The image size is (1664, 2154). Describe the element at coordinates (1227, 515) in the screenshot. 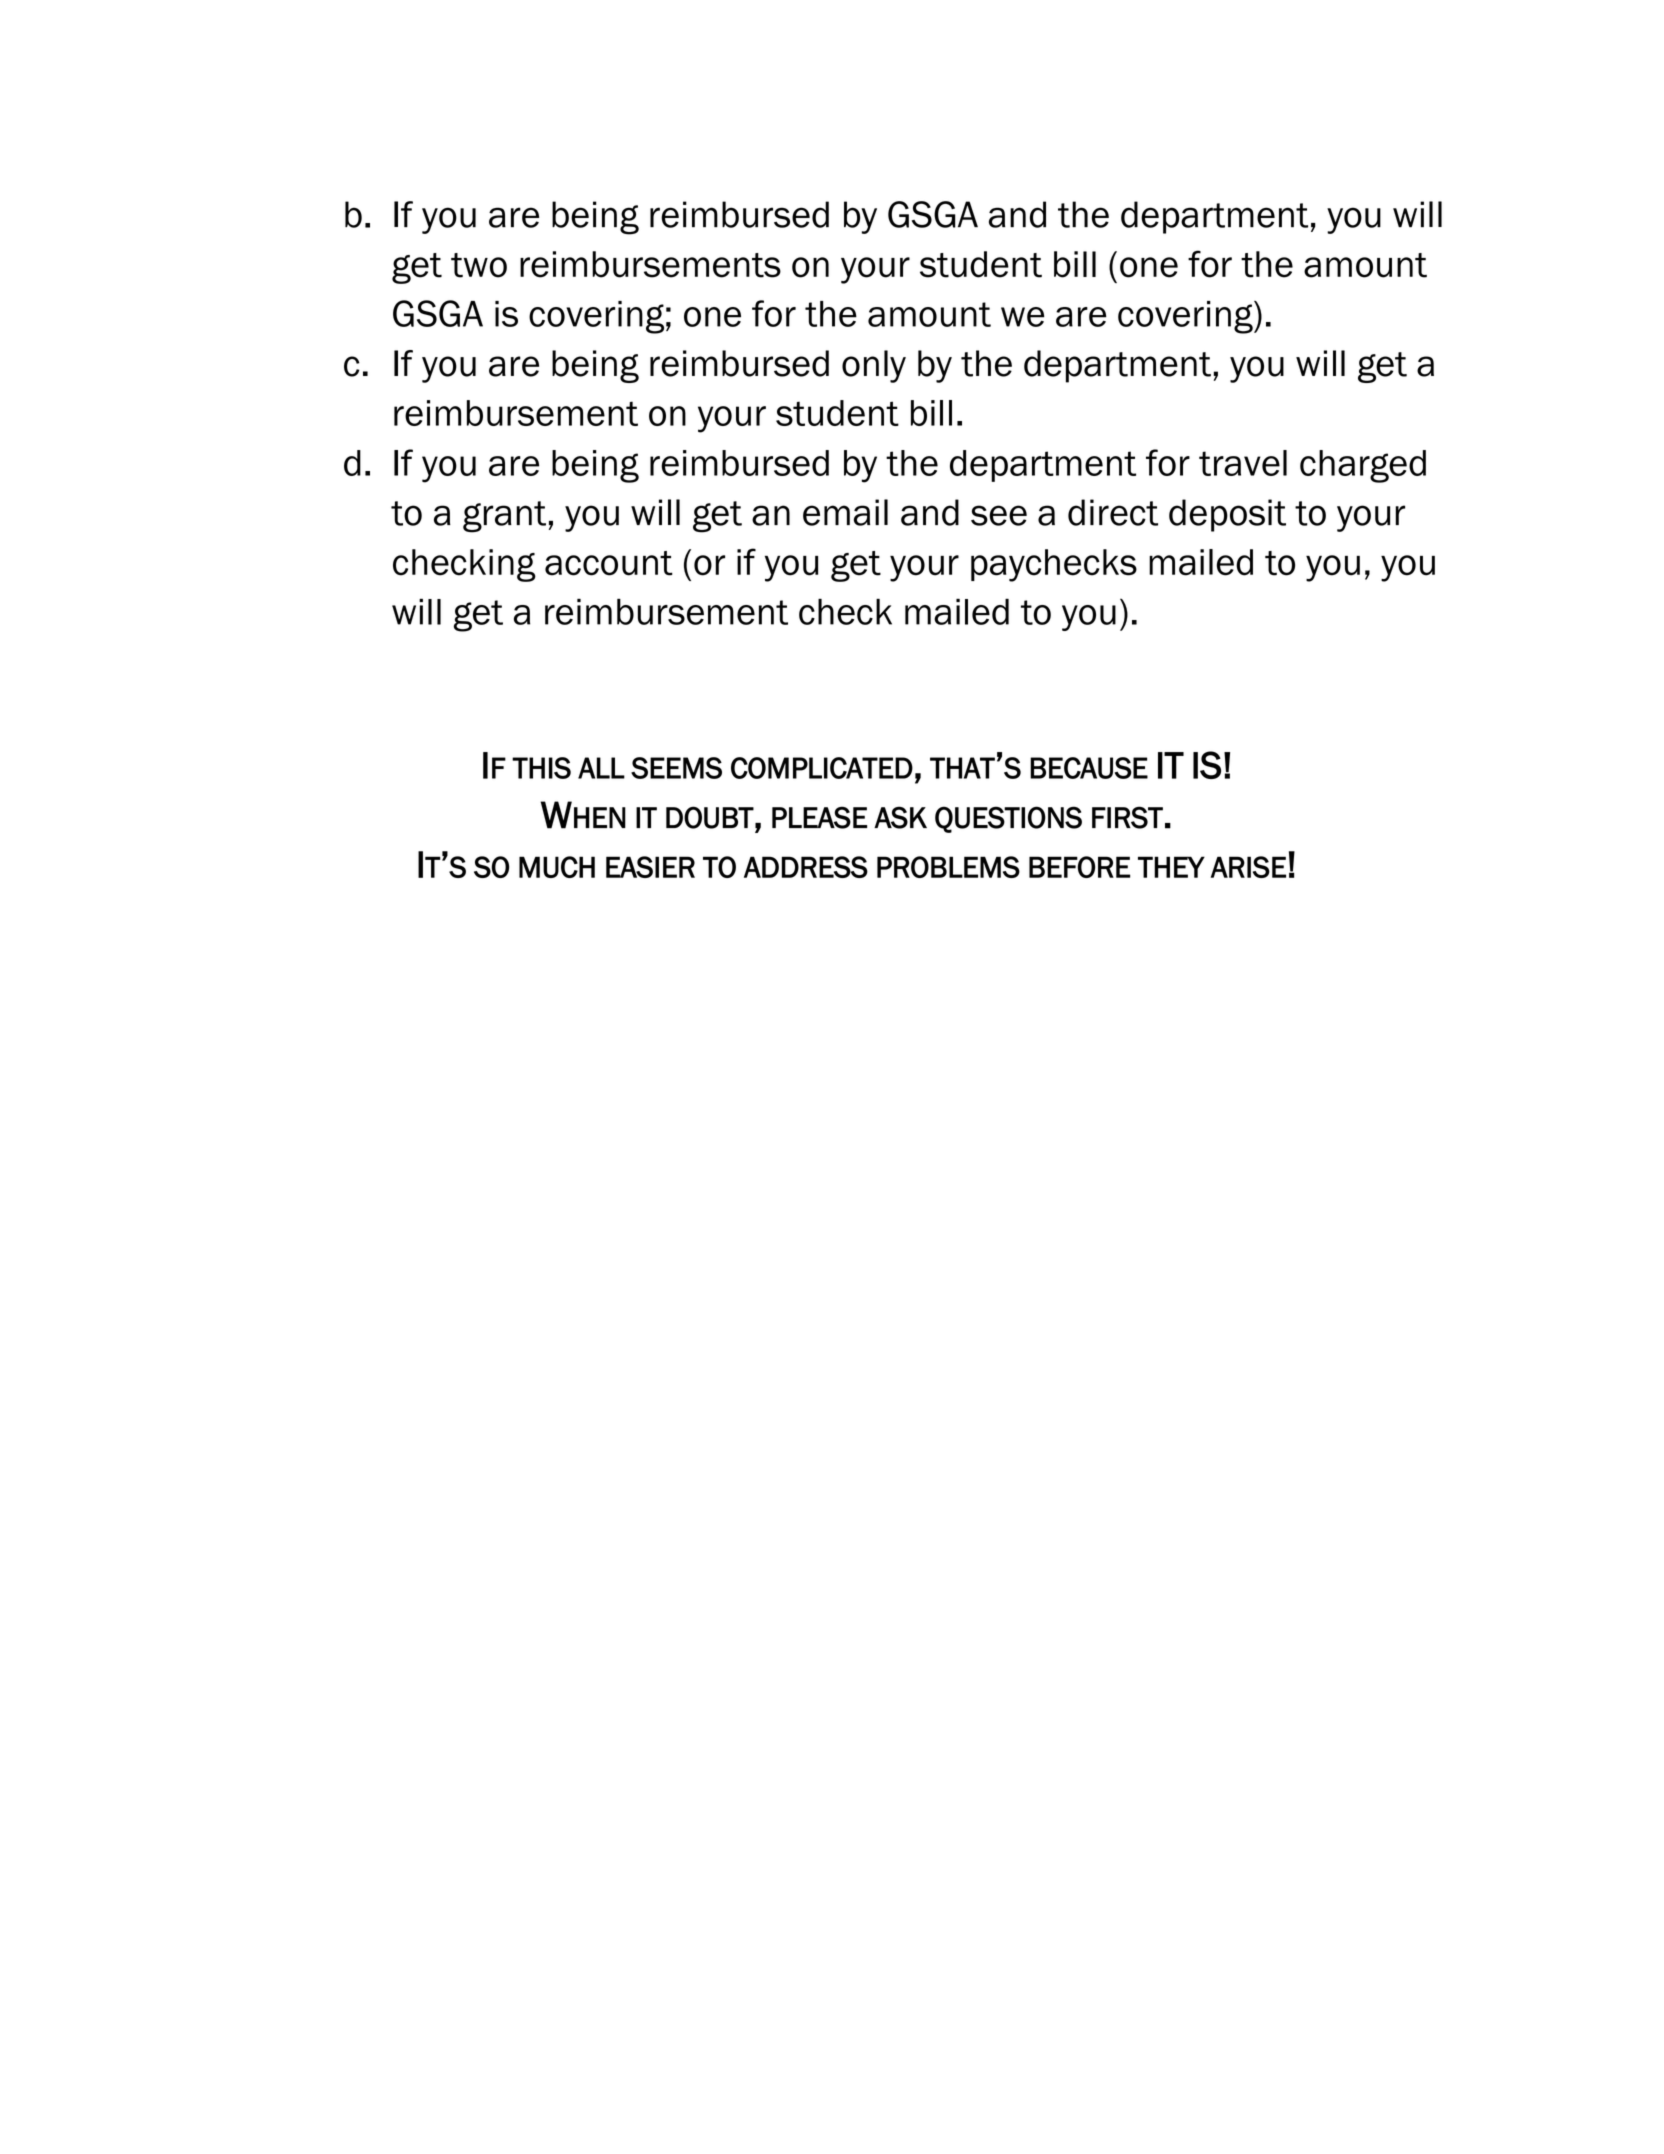

I see `deposit` at that location.
